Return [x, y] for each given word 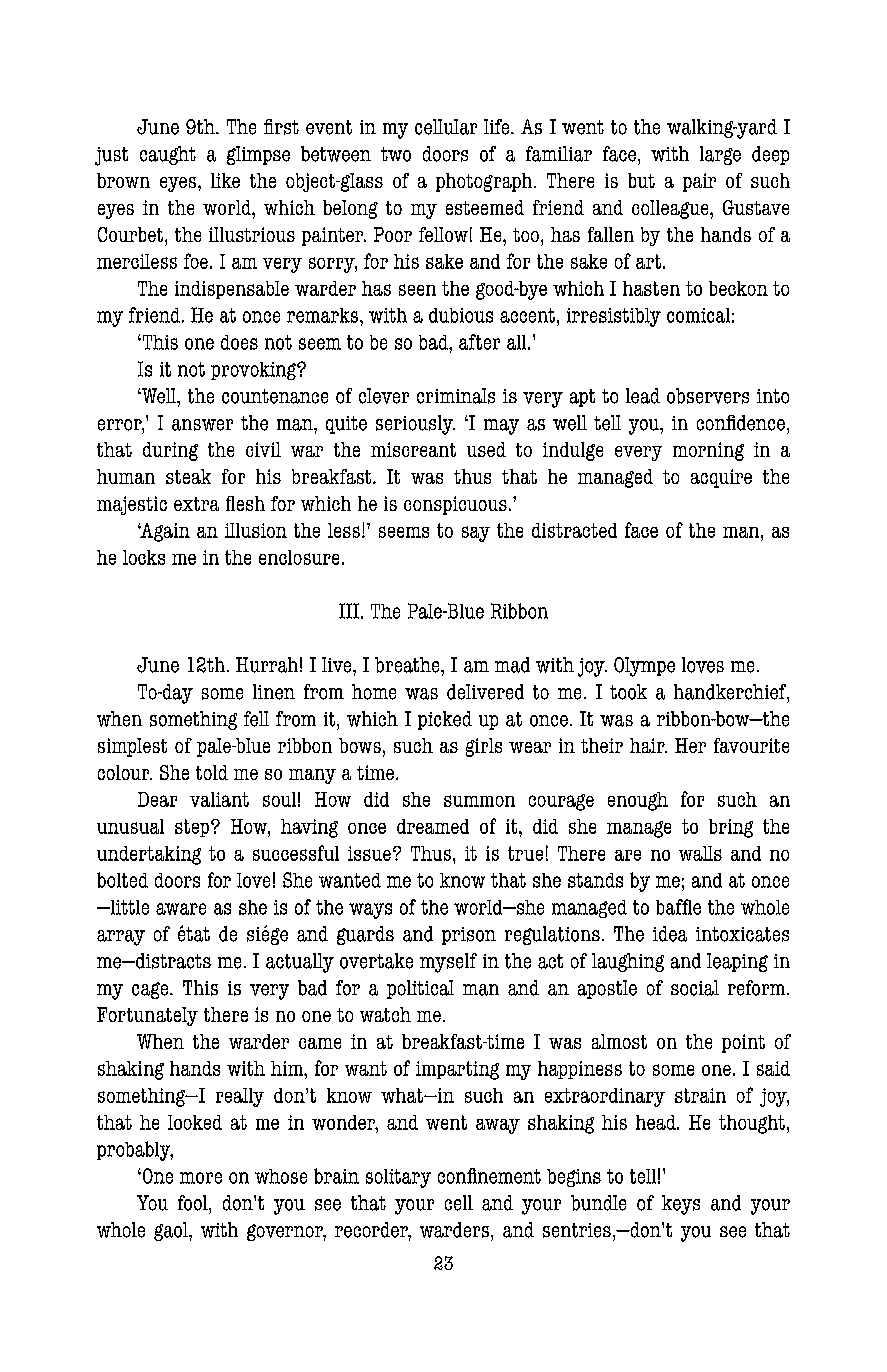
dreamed [433, 826]
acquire [721, 478]
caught [168, 155]
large [720, 155]
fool [194, 1203]
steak [188, 476]
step [192, 828]
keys [681, 1205]
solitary [398, 1178]
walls [700, 853]
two [396, 154]
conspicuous [455, 505]
